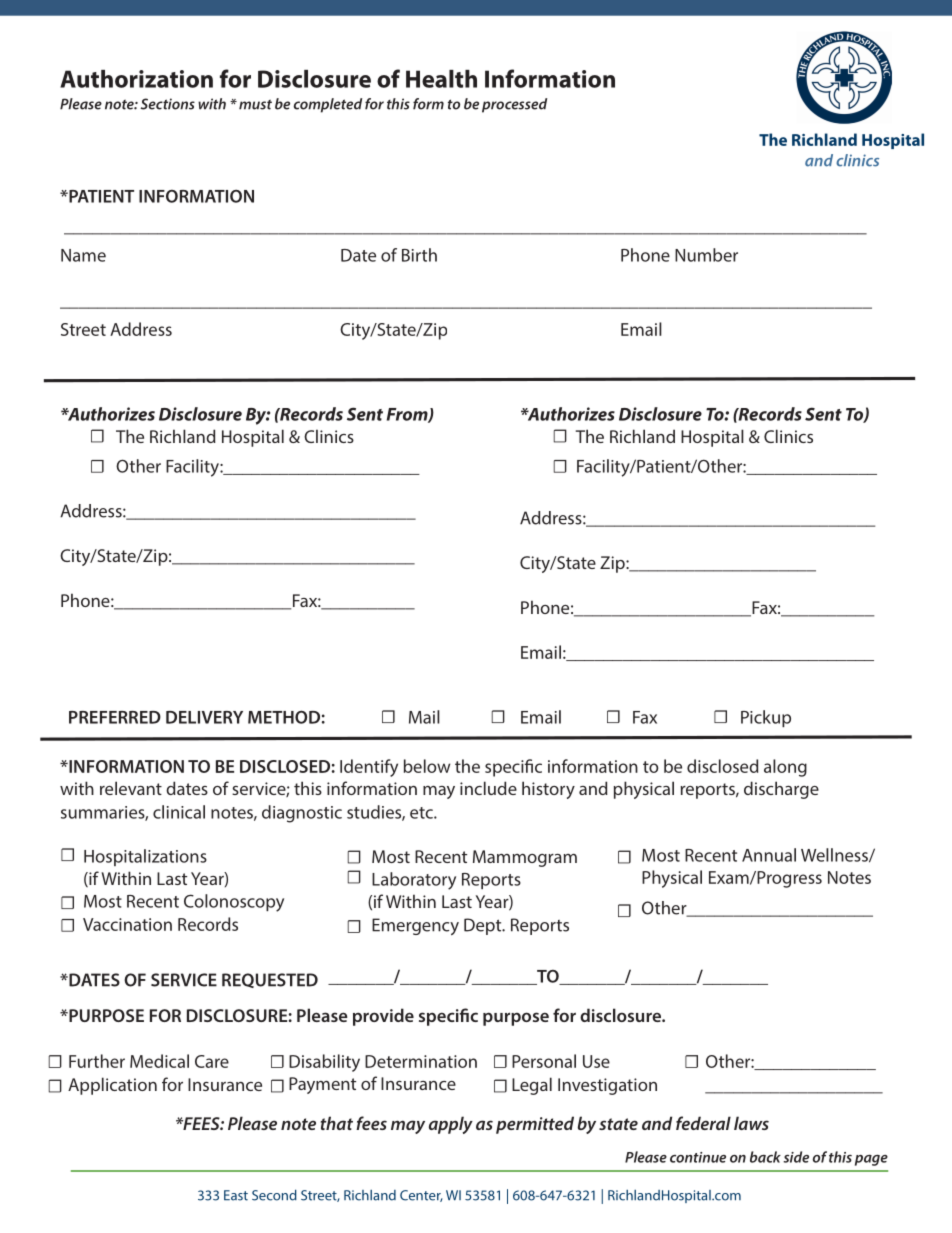  Describe the element at coordinates (514, 105) in the page. I see `processed` at that location.
